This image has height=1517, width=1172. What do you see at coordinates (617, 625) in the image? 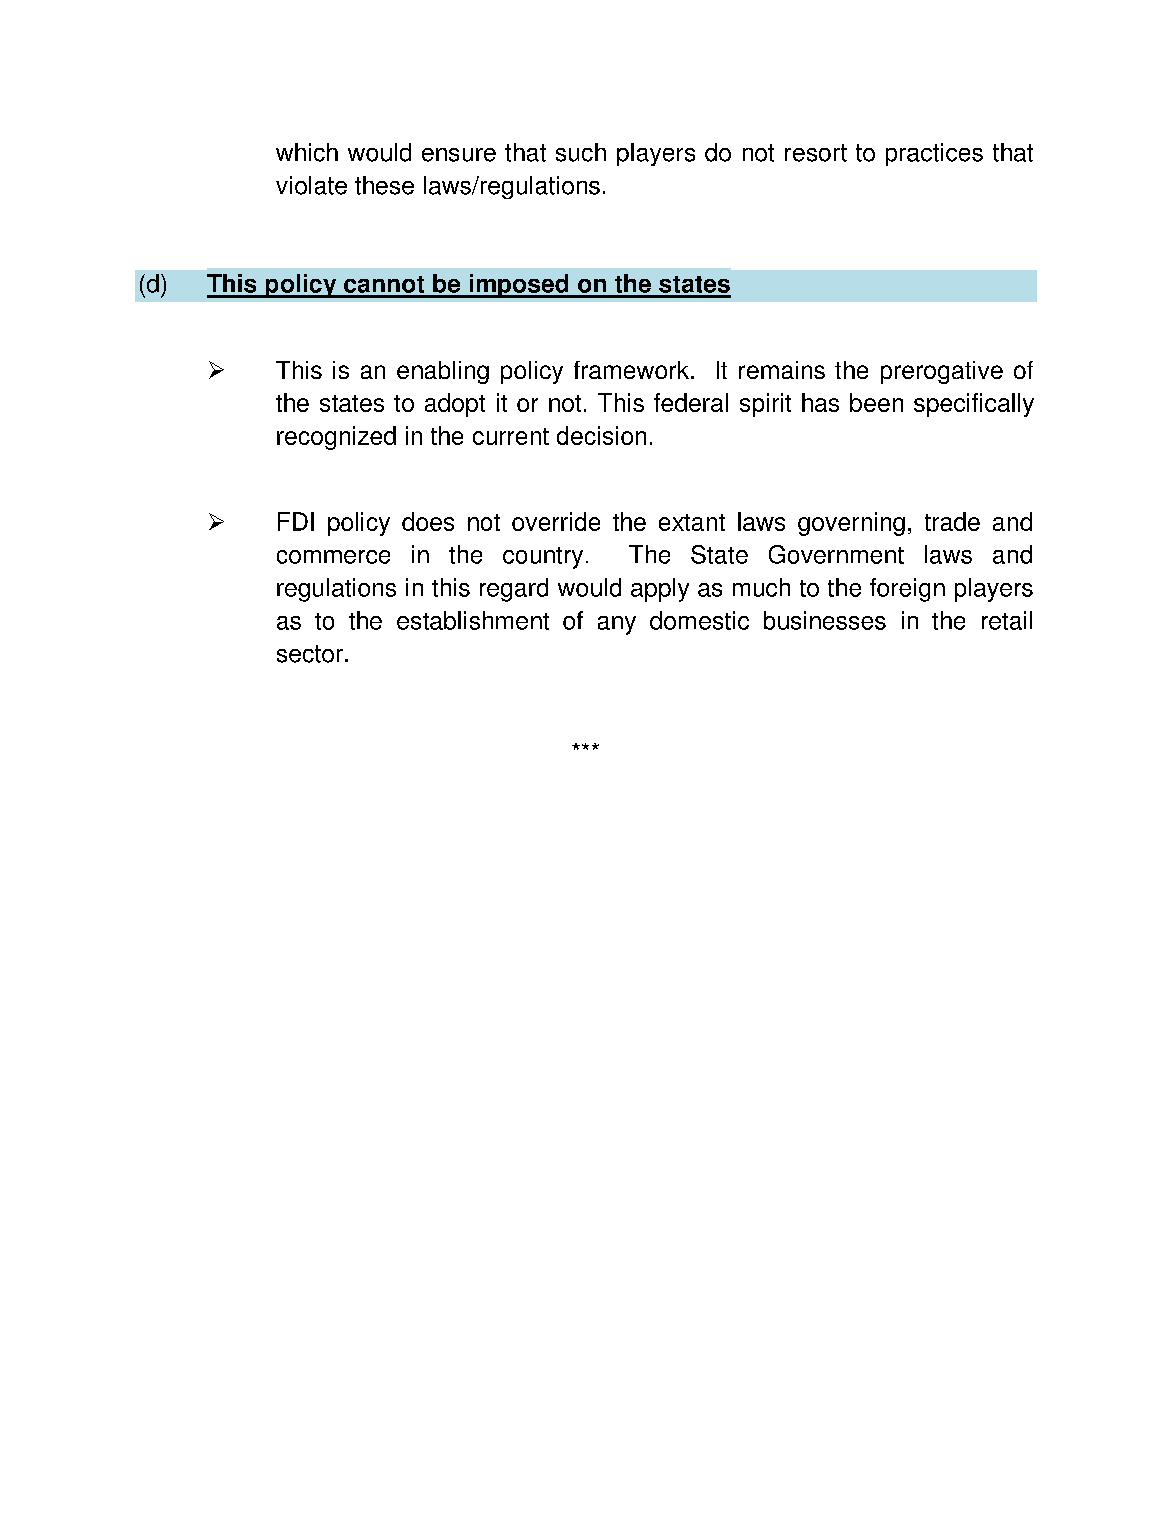
I see `any` at bounding box center [617, 625].
